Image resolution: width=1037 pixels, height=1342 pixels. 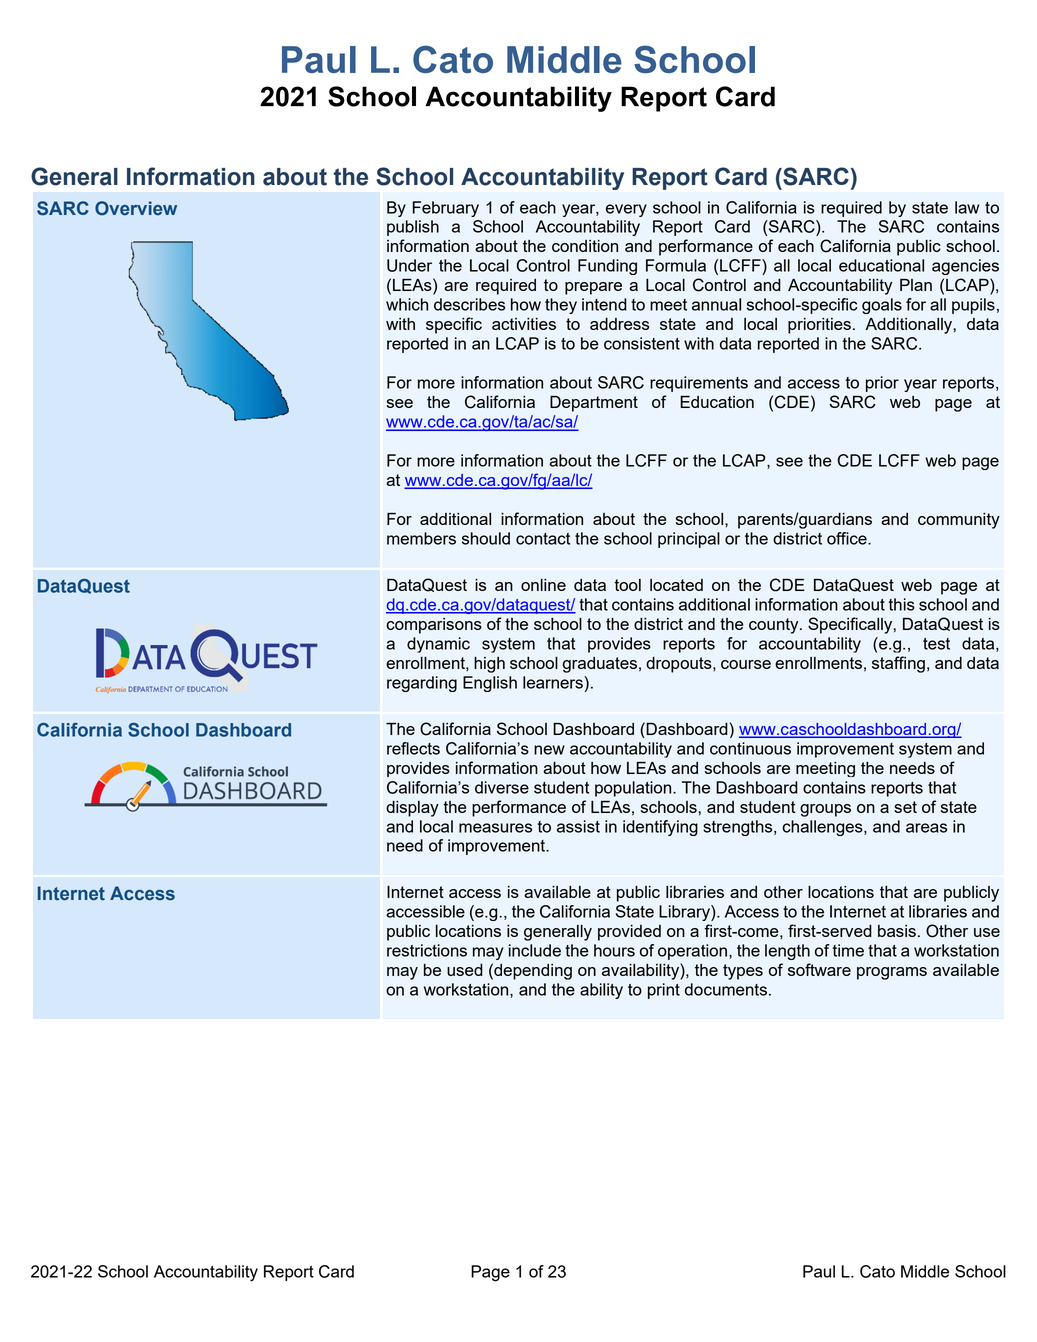 What do you see at coordinates (905, 807) in the screenshot?
I see `set` at bounding box center [905, 807].
